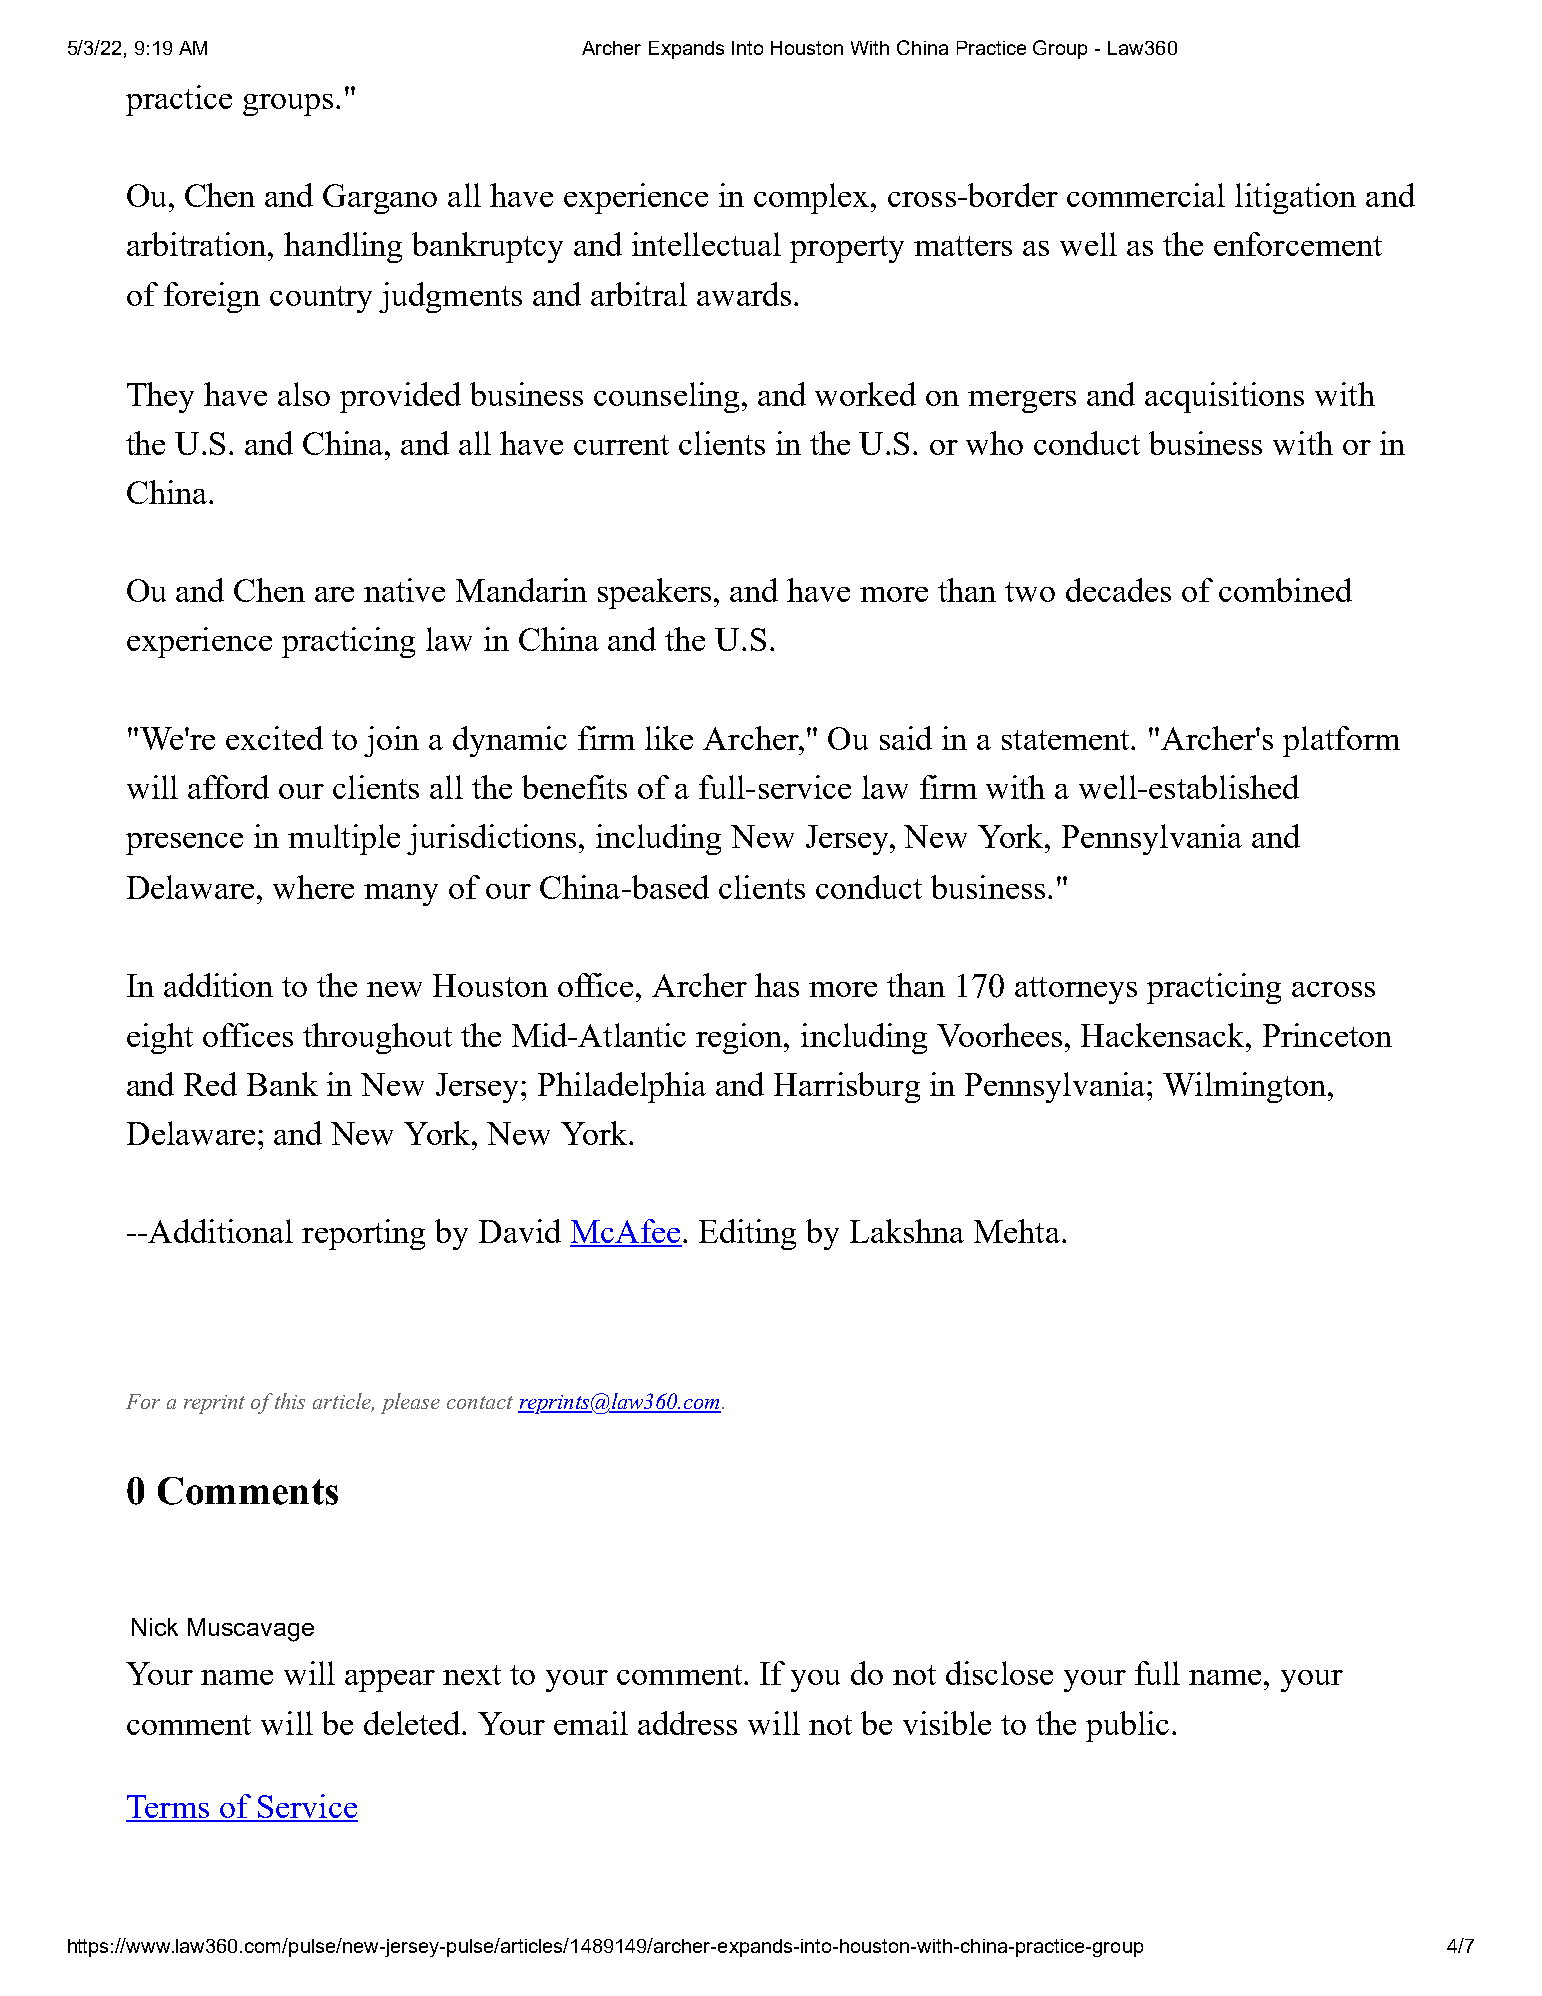  Describe the element at coordinates (210, 1084) in the screenshot. I see `Red` at that location.
